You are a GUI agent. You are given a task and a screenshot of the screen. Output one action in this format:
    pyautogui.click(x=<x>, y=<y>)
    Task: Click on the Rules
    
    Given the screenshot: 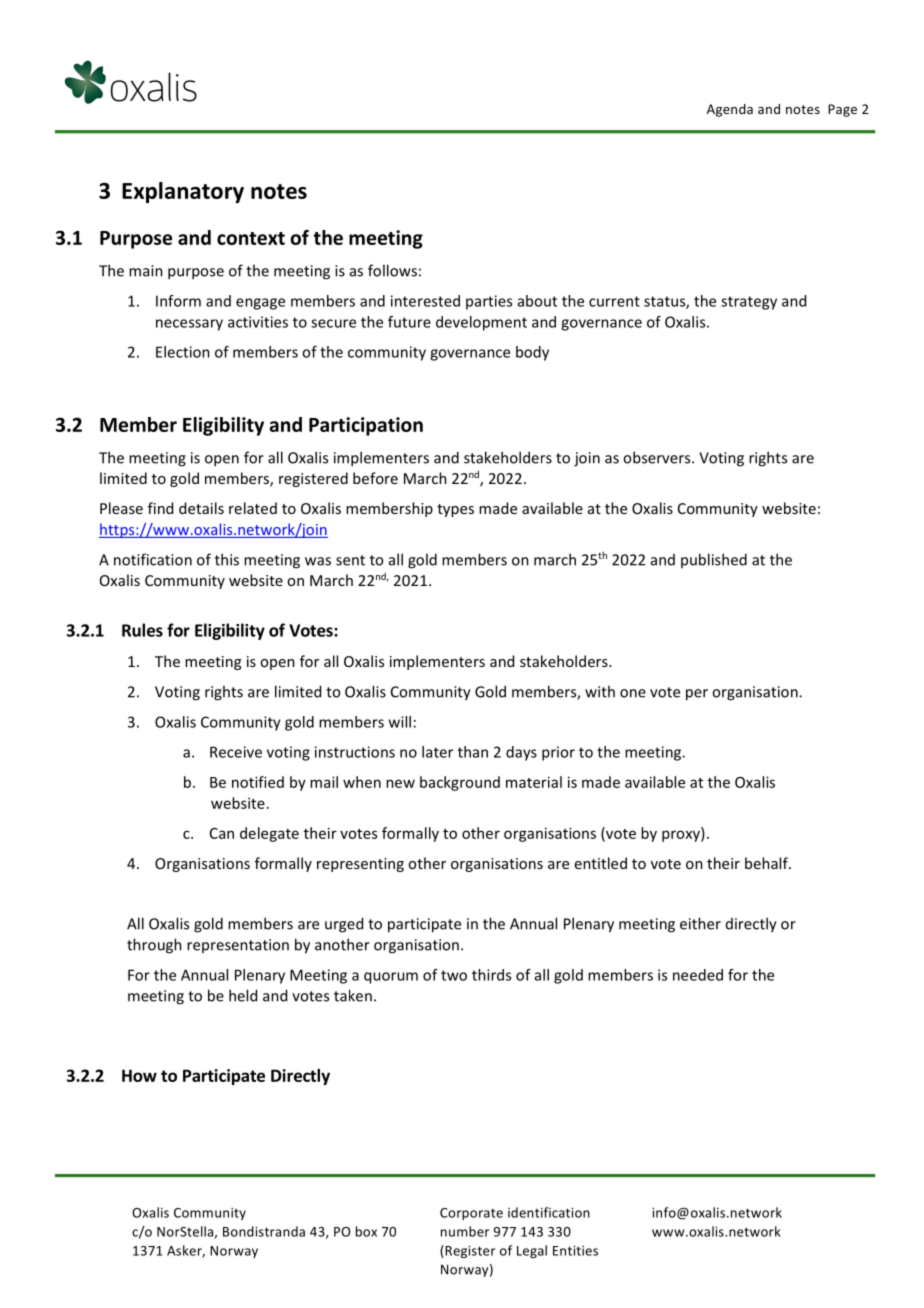 What is the action you would take?
    pyautogui.click(x=142, y=630)
